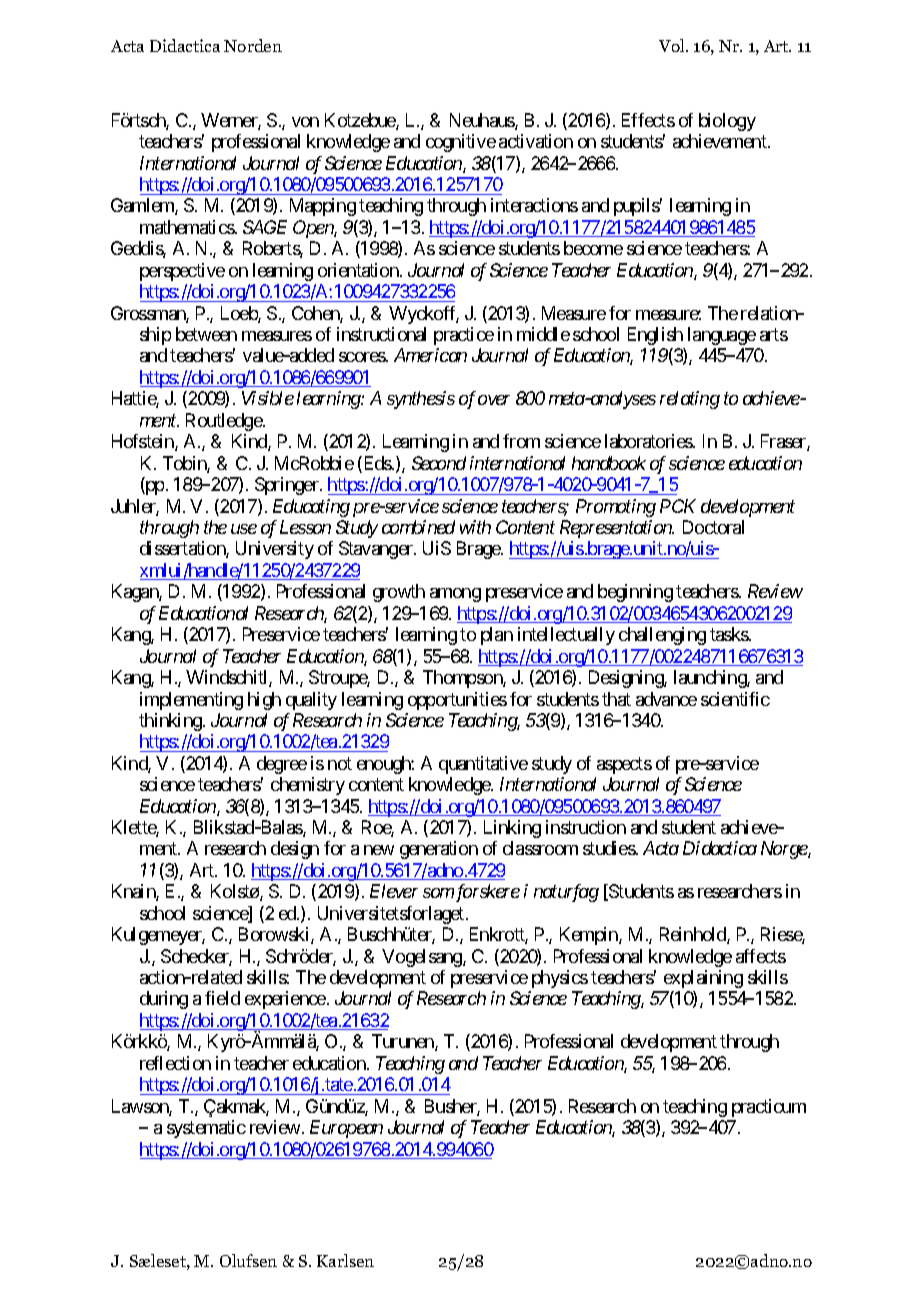 The width and height of the screenshot is (924, 1308). What do you see at coordinates (769, 1108) in the screenshot?
I see `practicum` at bounding box center [769, 1108].
